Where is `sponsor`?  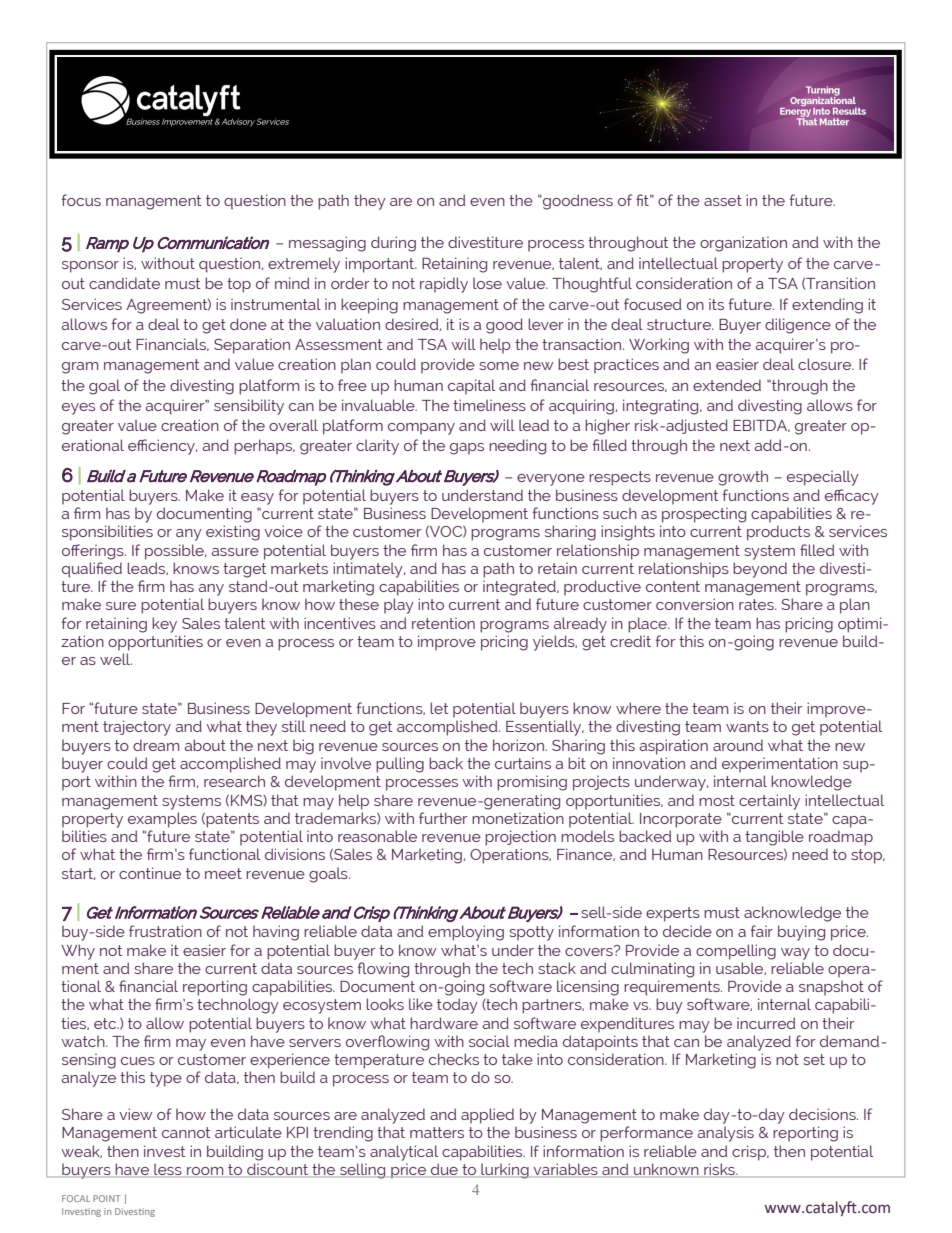 sponsor is located at coordinates (90, 267).
